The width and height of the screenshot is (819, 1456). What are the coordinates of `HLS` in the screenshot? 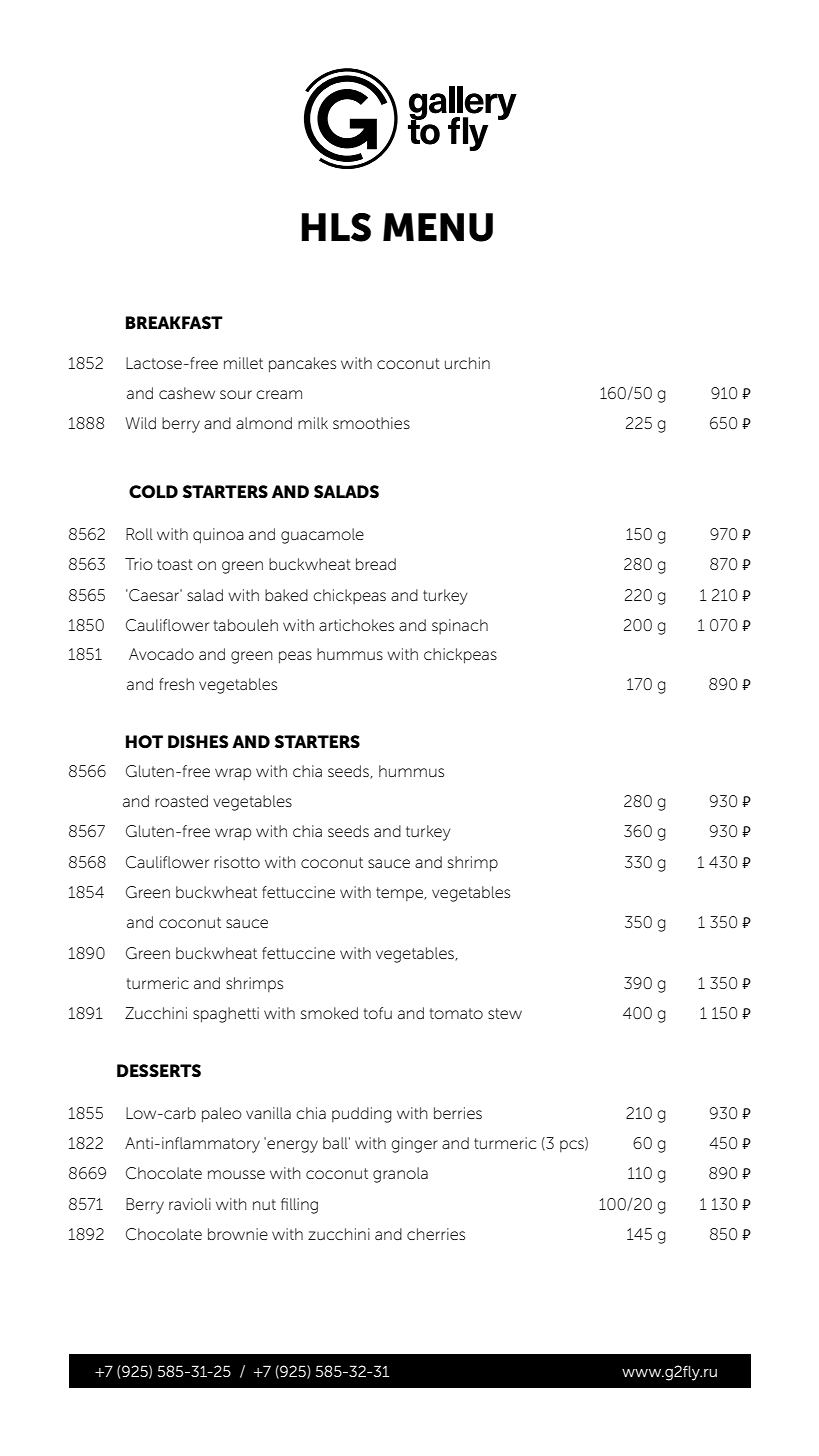 It's located at (336, 227).
